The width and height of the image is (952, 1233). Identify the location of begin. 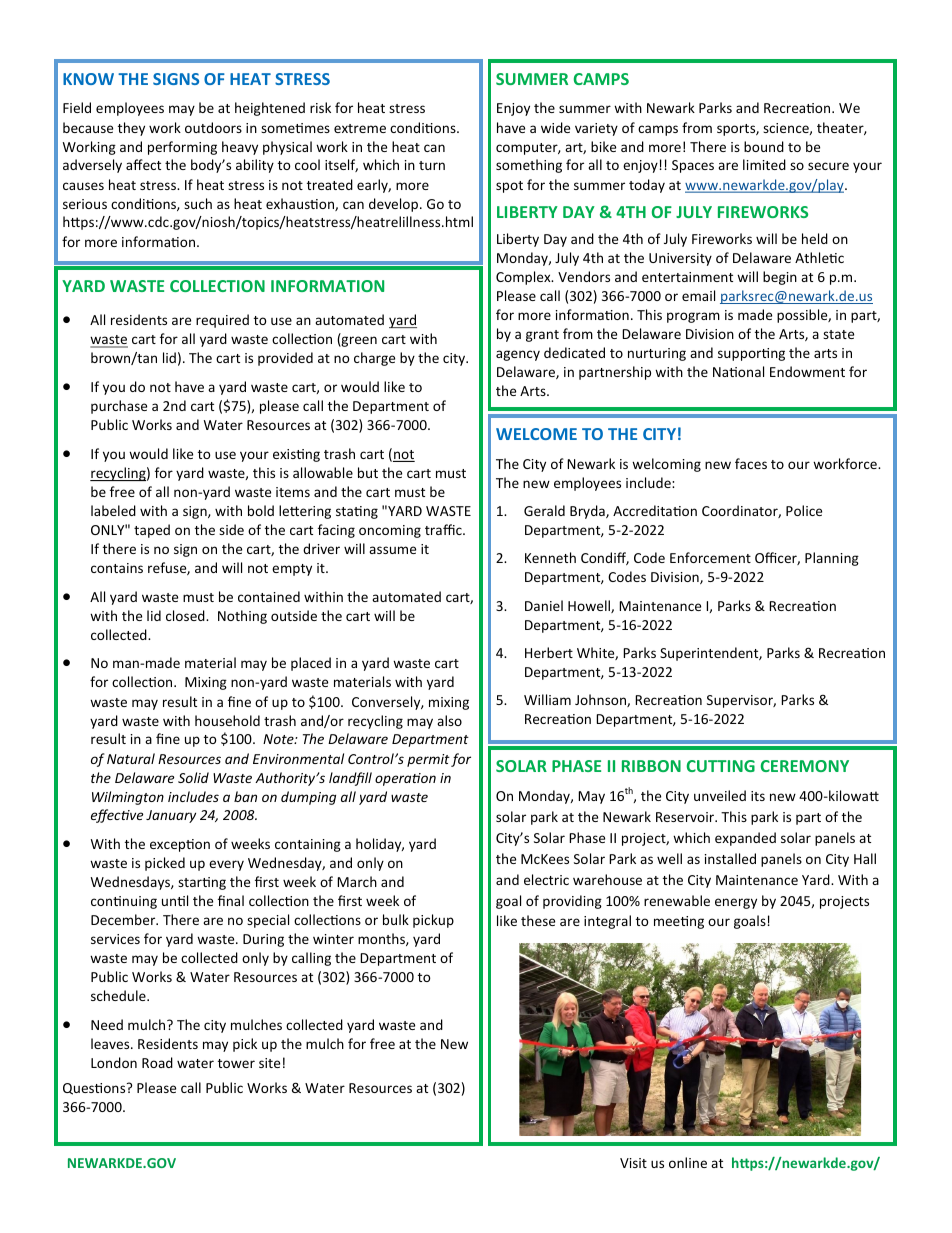
(780, 278).
